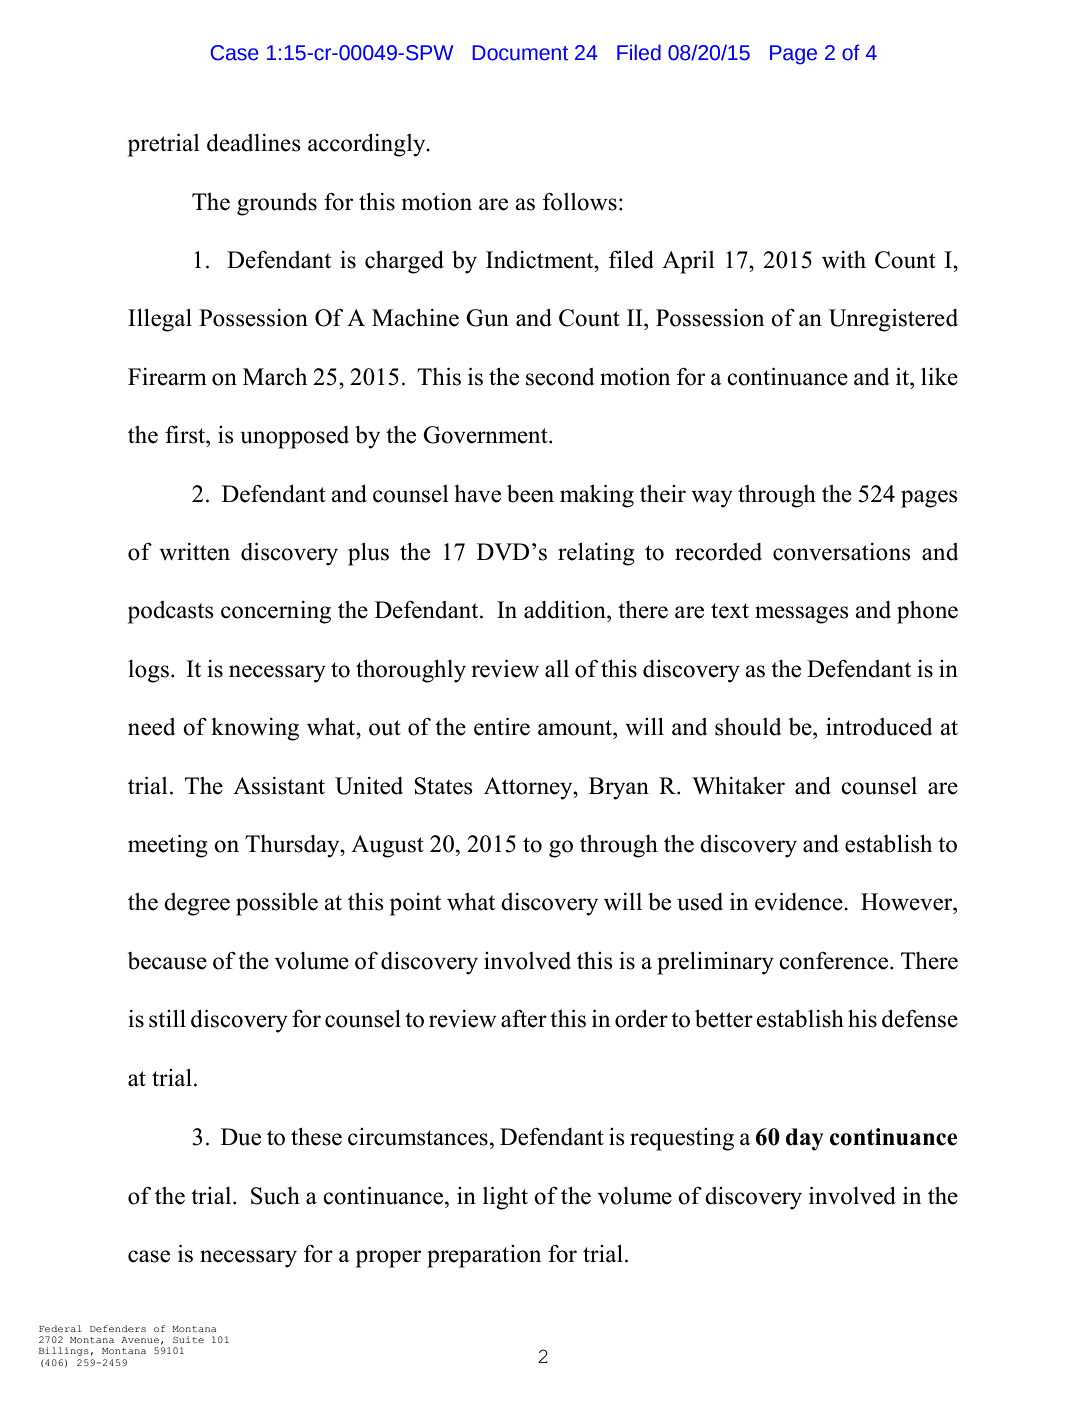  I want to click on Document, so click(520, 53).
